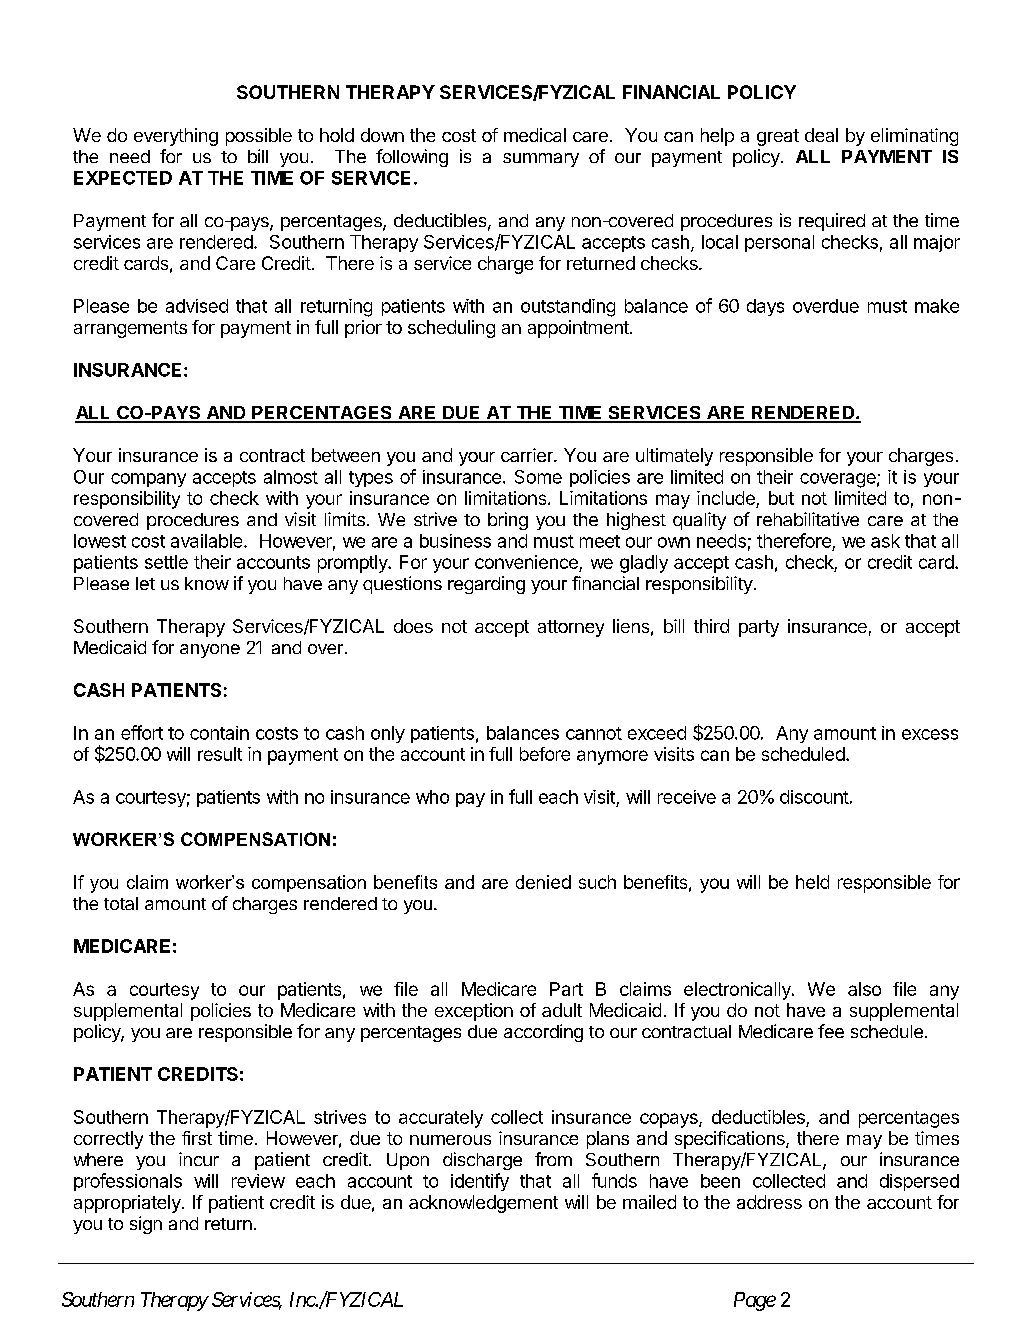 The image size is (1032, 1336). Describe the element at coordinates (543, 882) in the screenshot. I see `denied` at that location.
